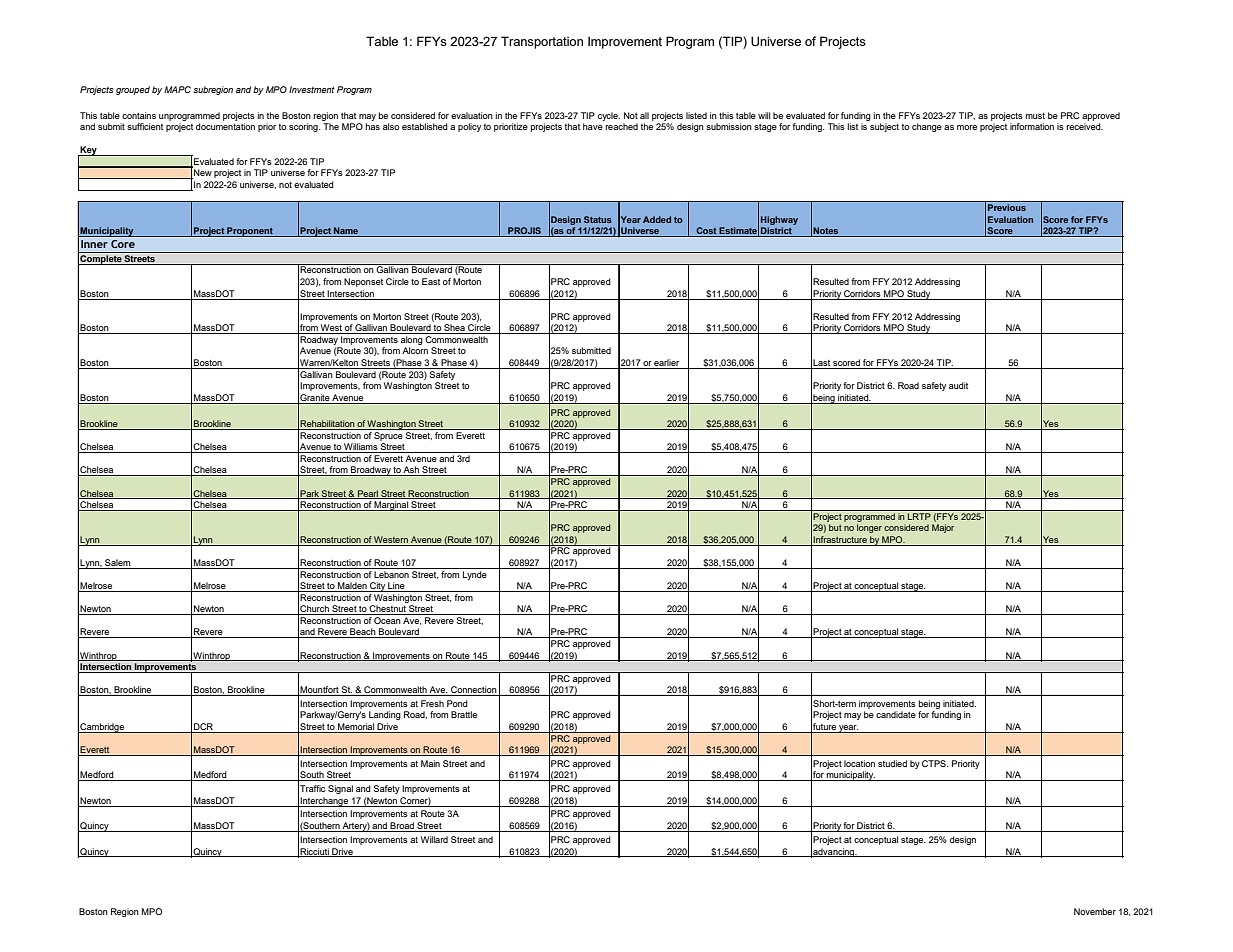  Describe the element at coordinates (368, 494) in the document. I see `Pearl` at that location.
